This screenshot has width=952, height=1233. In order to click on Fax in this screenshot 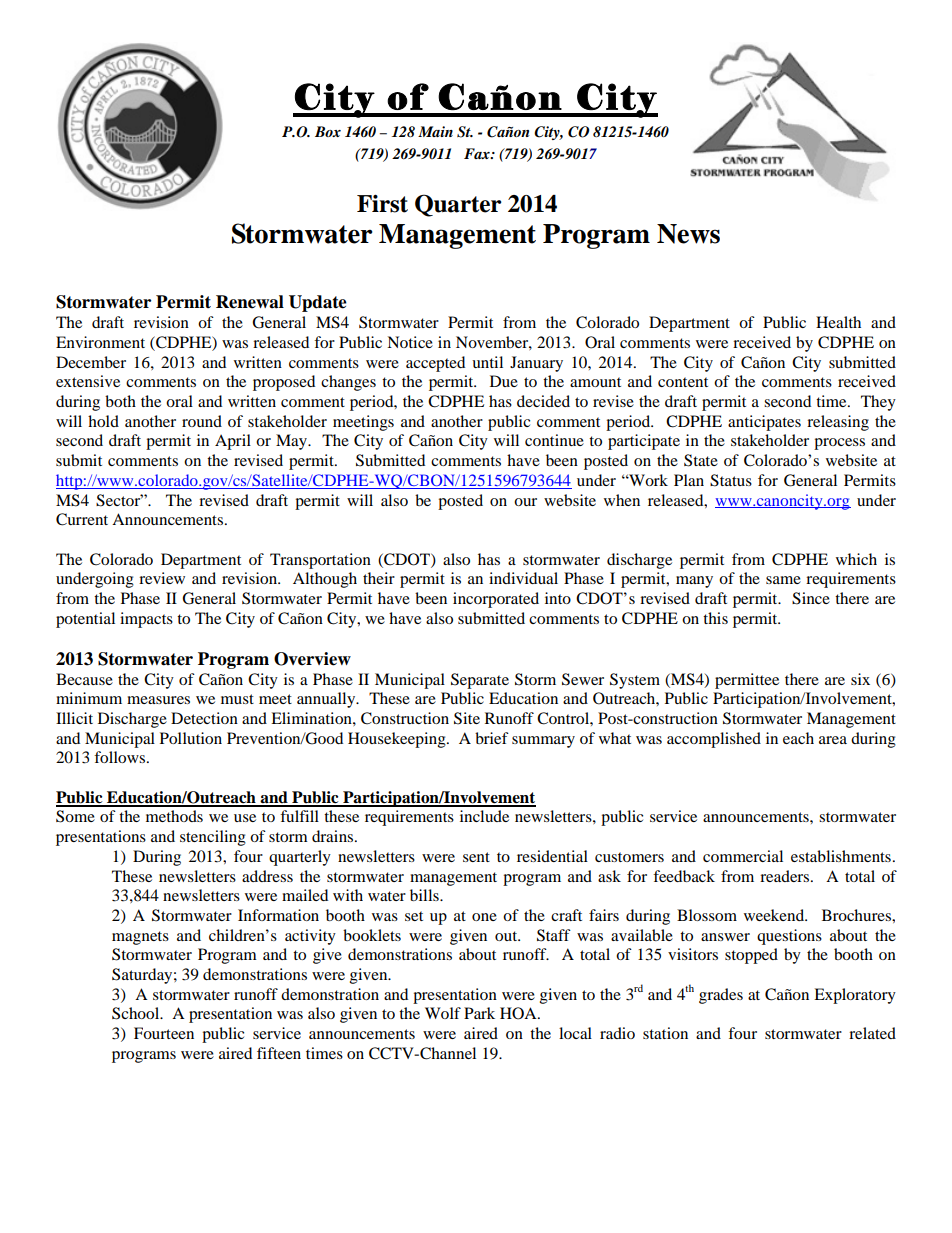, I will do `click(478, 153)`.
